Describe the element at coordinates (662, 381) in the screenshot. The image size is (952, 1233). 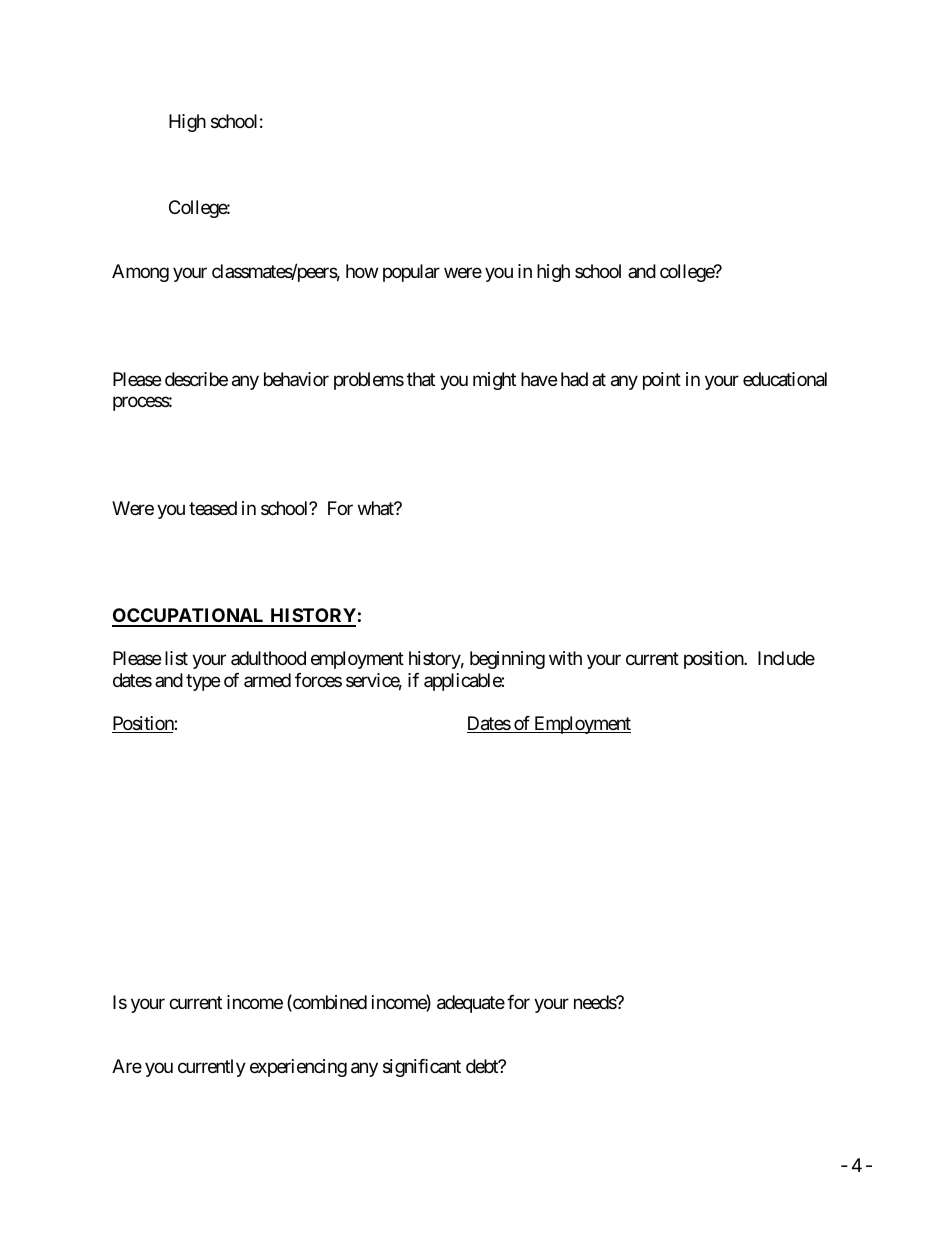
I see `point` at that location.
